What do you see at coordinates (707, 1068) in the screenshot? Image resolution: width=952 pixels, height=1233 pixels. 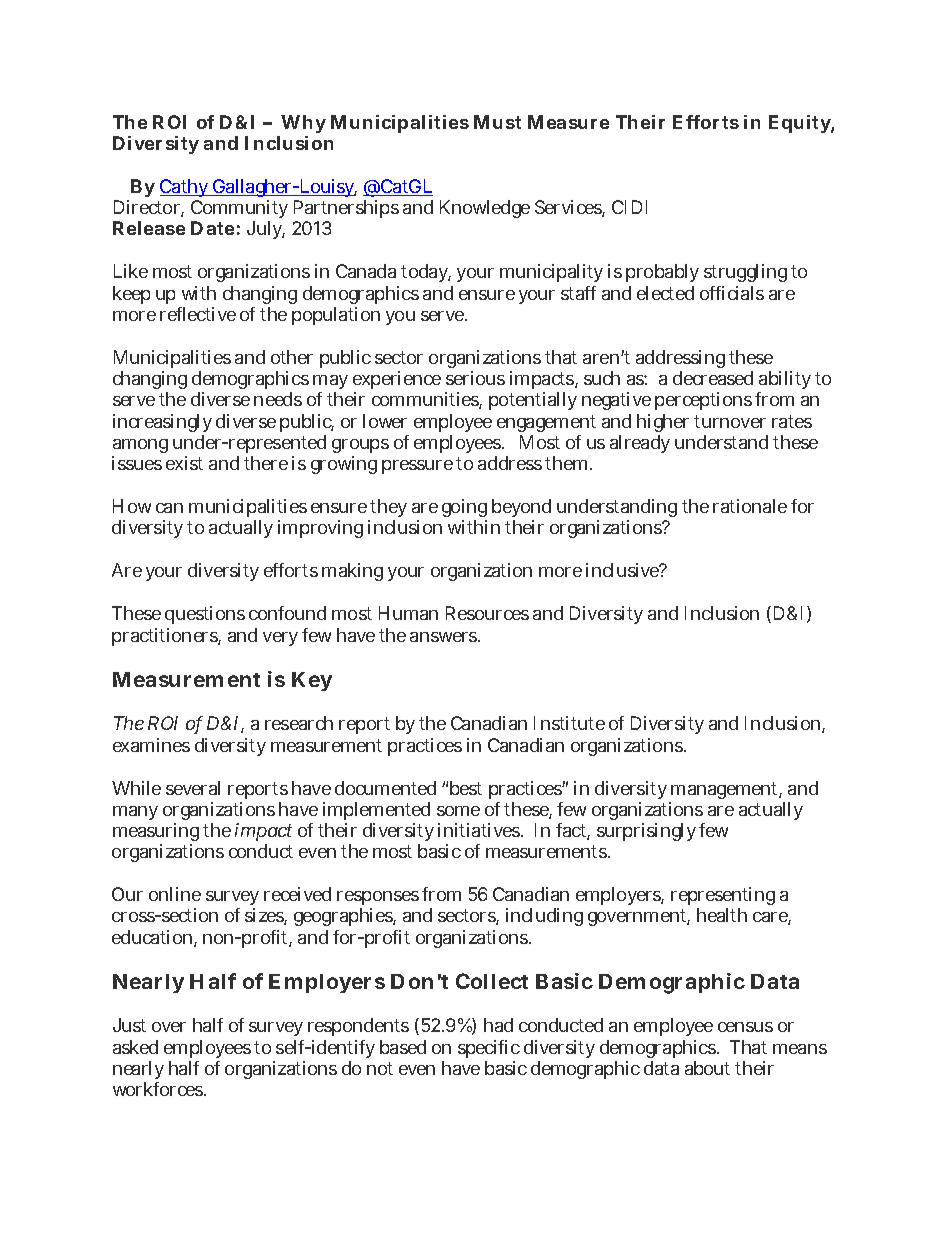 I see `about` at bounding box center [707, 1068].
